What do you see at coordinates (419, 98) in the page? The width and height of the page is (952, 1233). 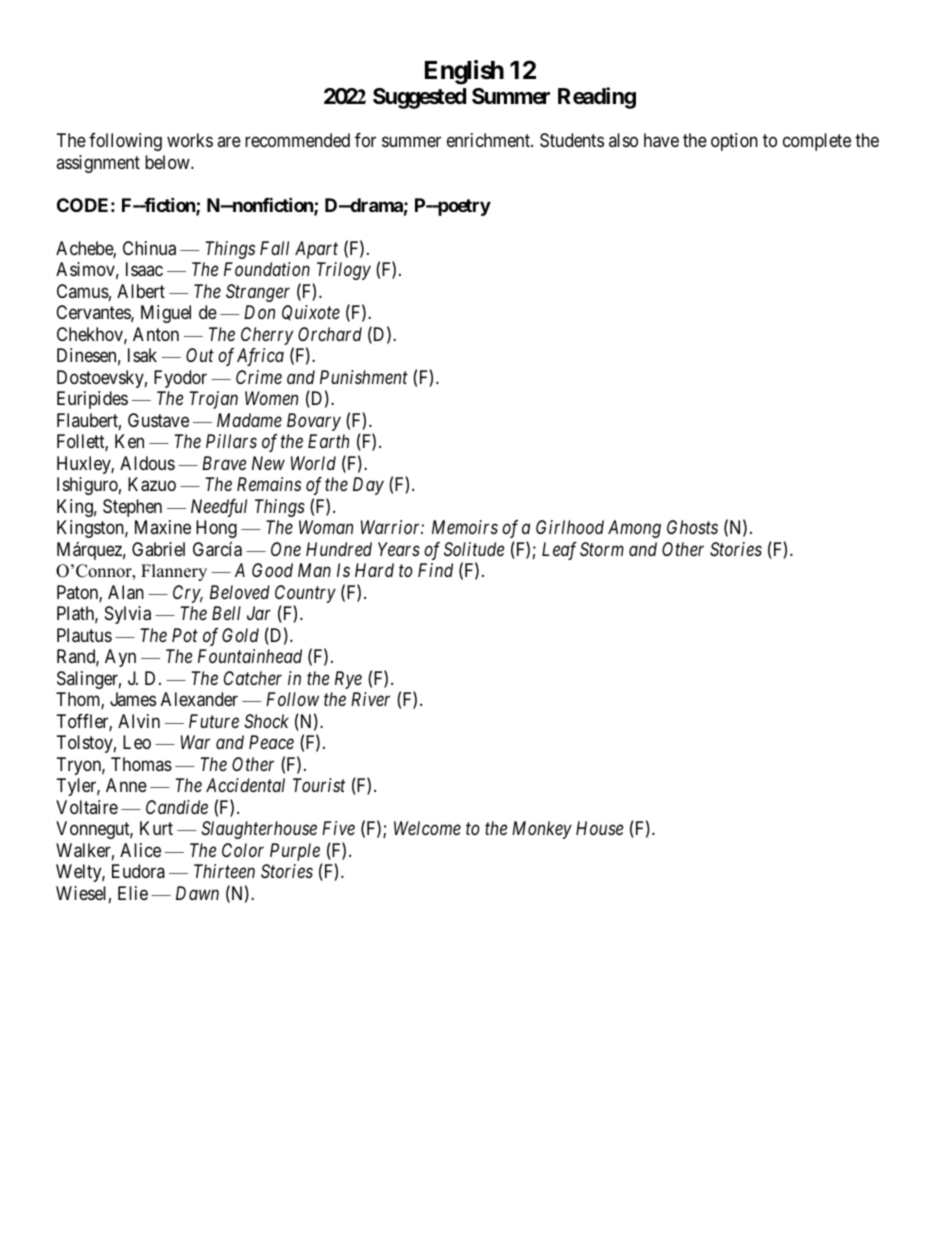 I see `Suggested` at bounding box center [419, 98].
